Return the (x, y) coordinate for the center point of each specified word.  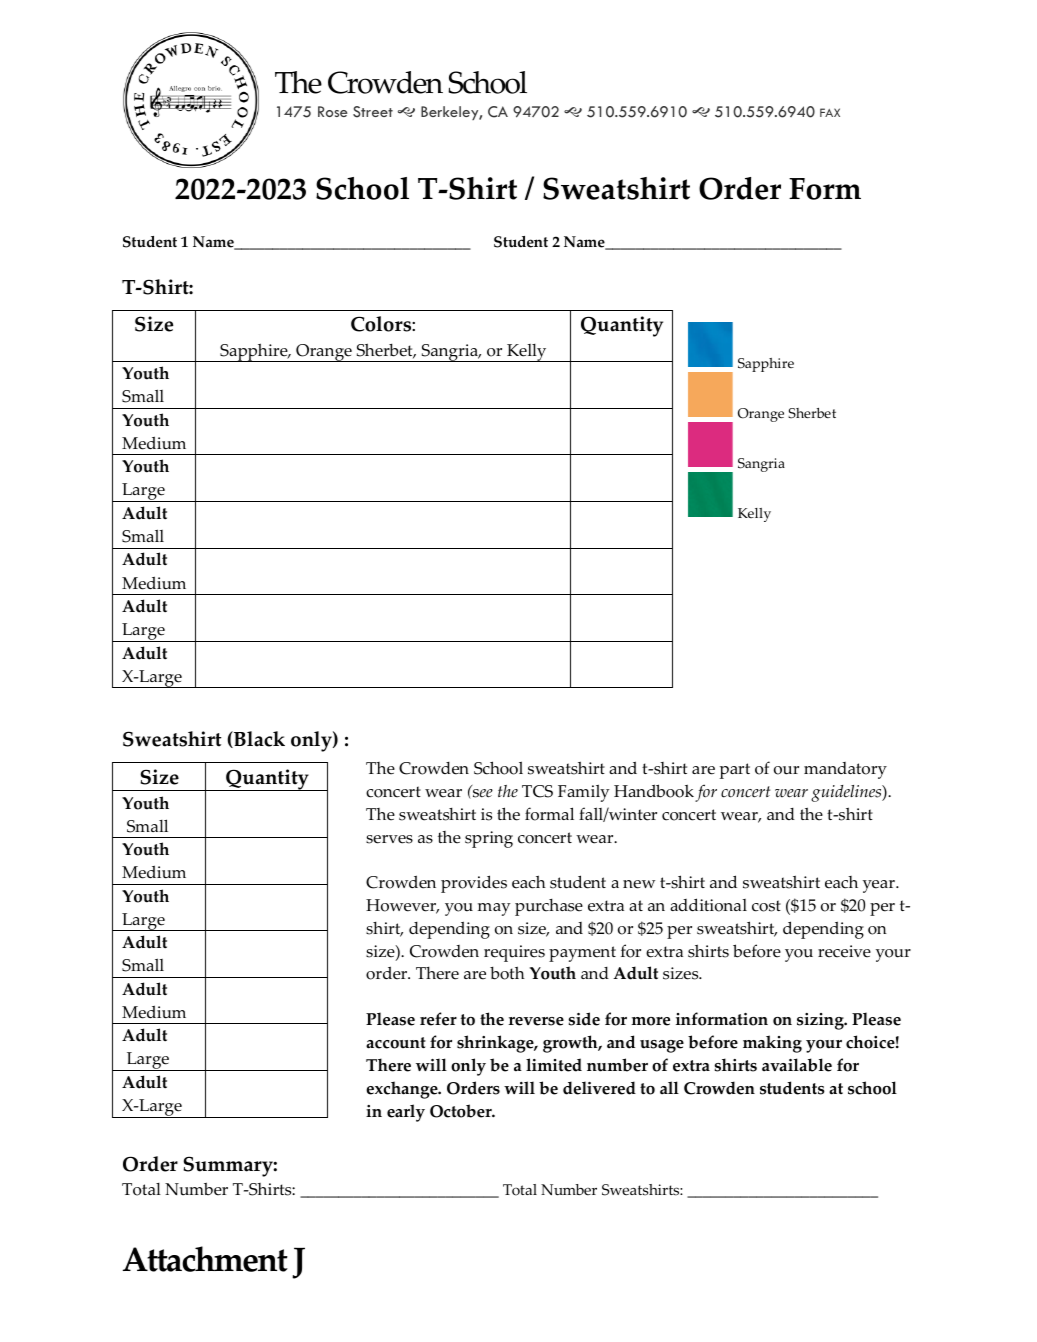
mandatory (845, 770)
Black (258, 739)
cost (766, 906)
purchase (549, 907)
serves (389, 839)
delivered (599, 1088)
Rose (333, 111)
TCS (537, 791)
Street (373, 112)
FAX (830, 112)
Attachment (205, 1259)
